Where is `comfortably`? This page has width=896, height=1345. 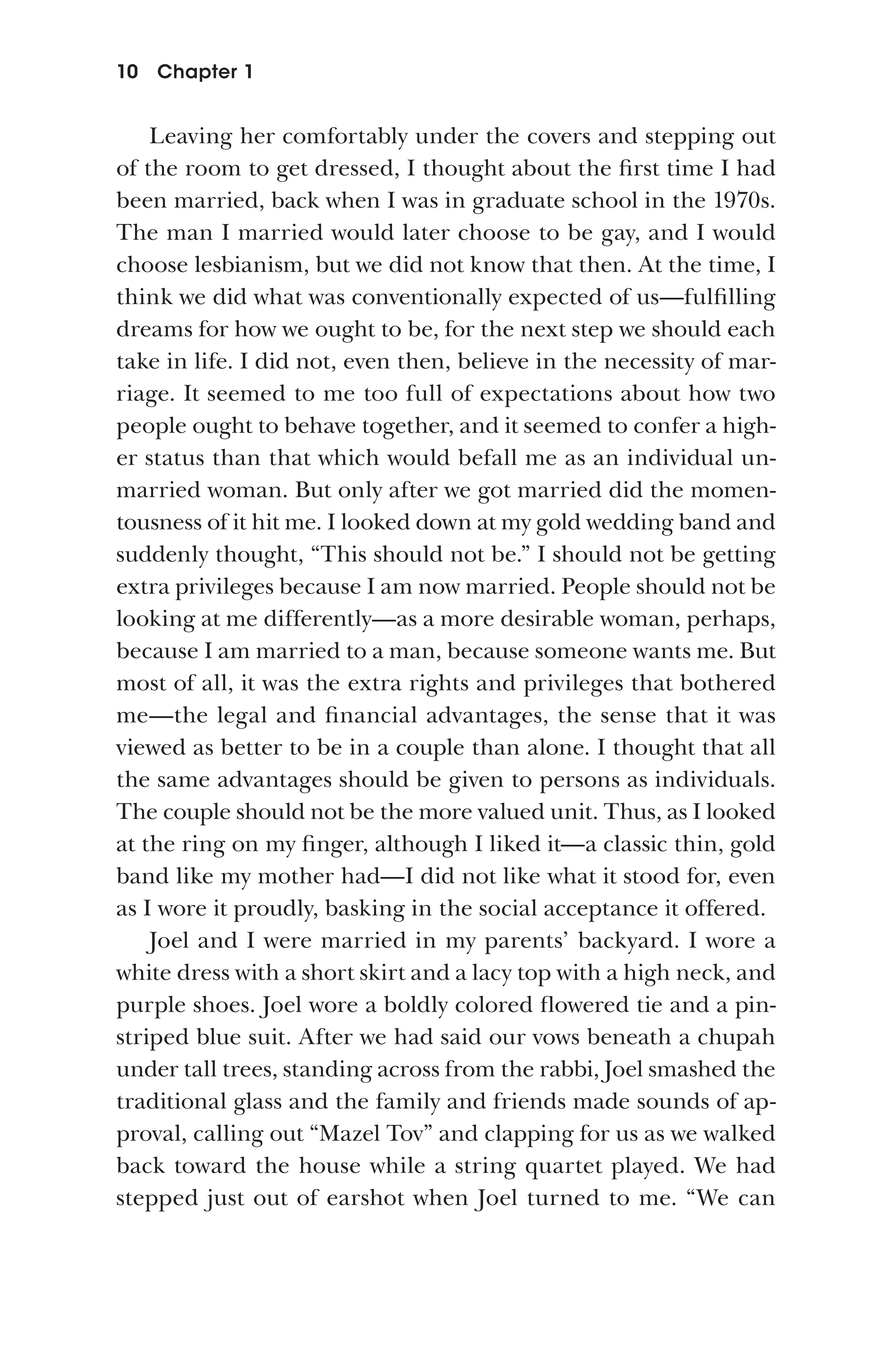
comfortably is located at coordinates (345, 138).
